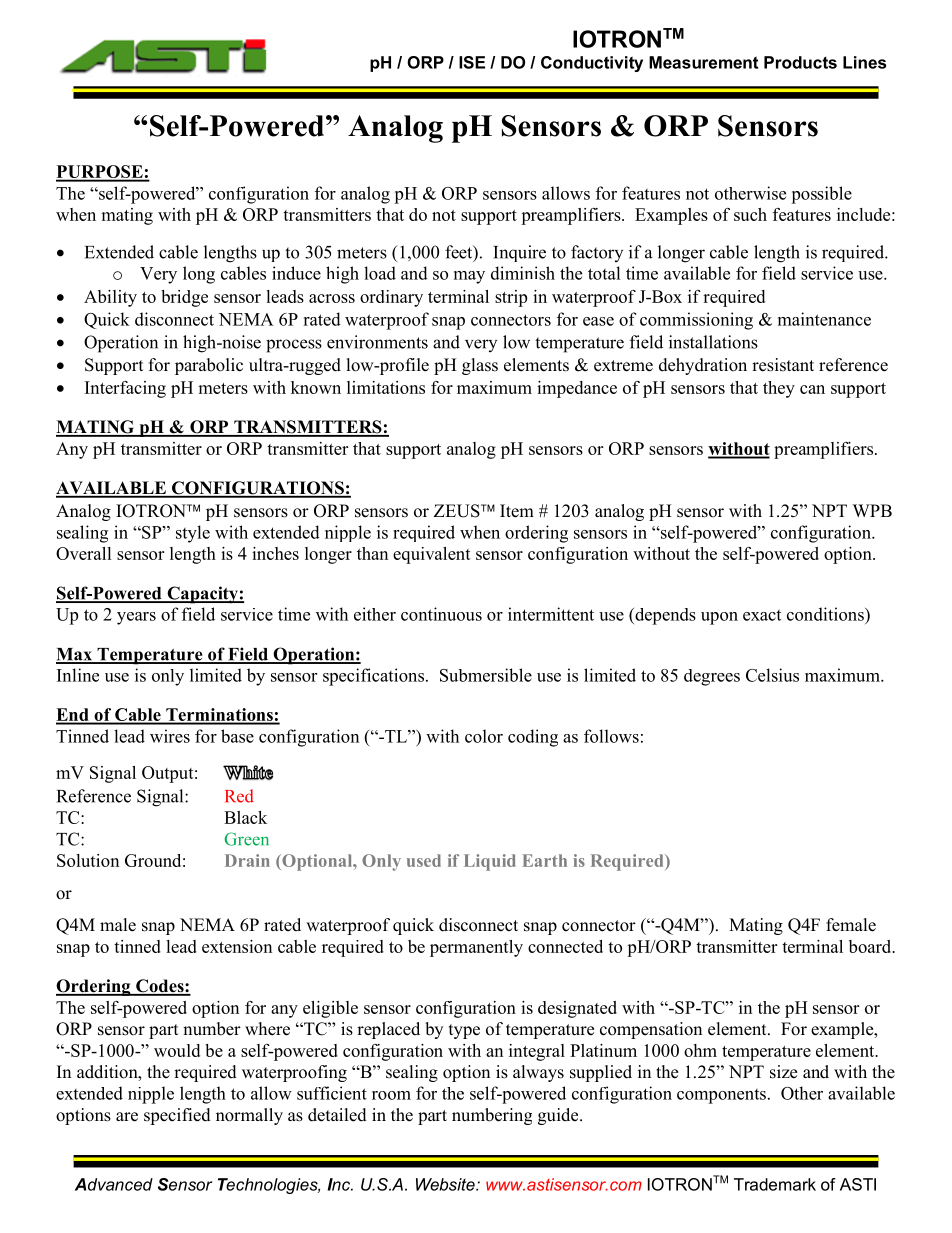  What do you see at coordinates (517, 511) in the image?
I see `Item` at bounding box center [517, 511].
